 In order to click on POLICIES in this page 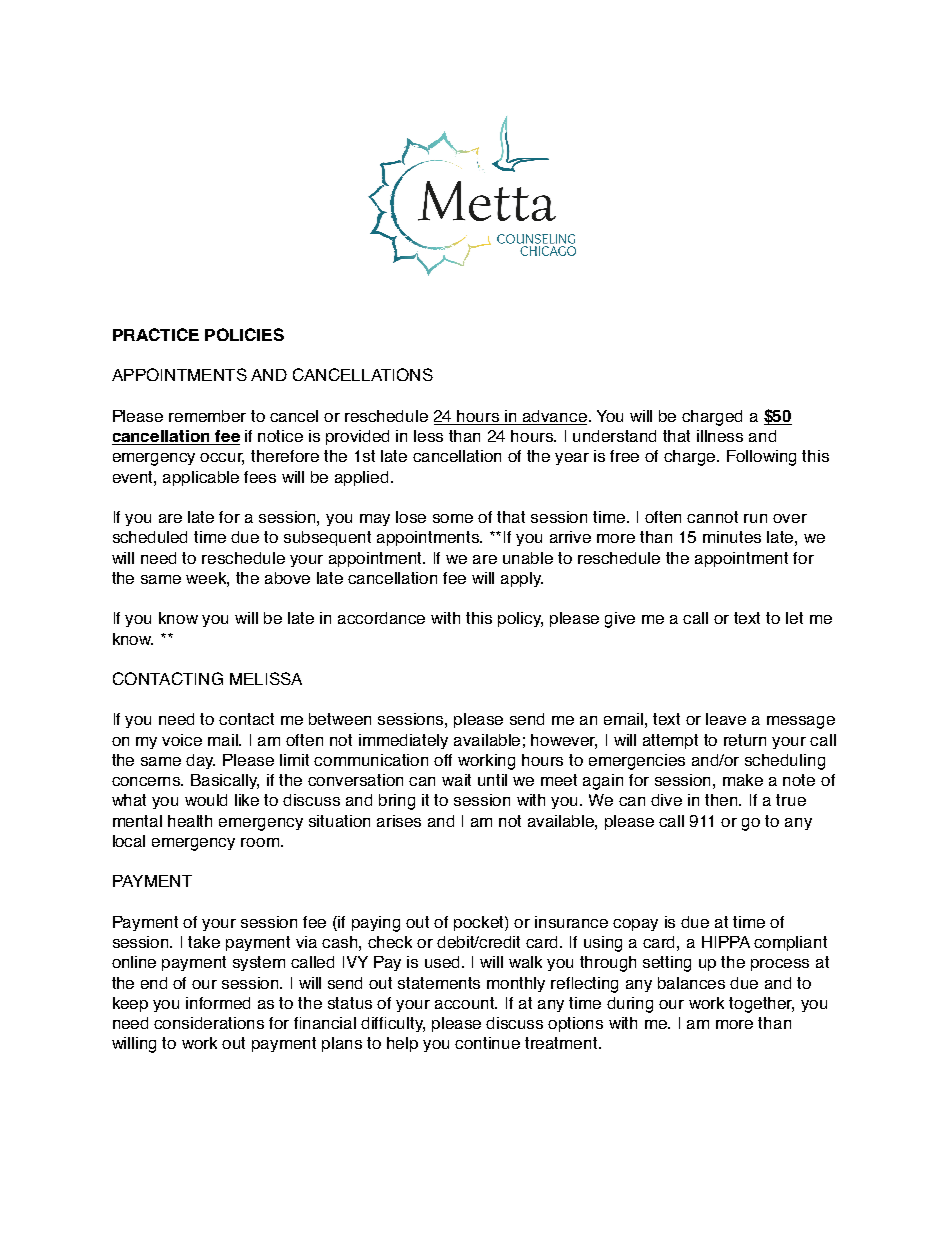, I will do `click(244, 334)`.
